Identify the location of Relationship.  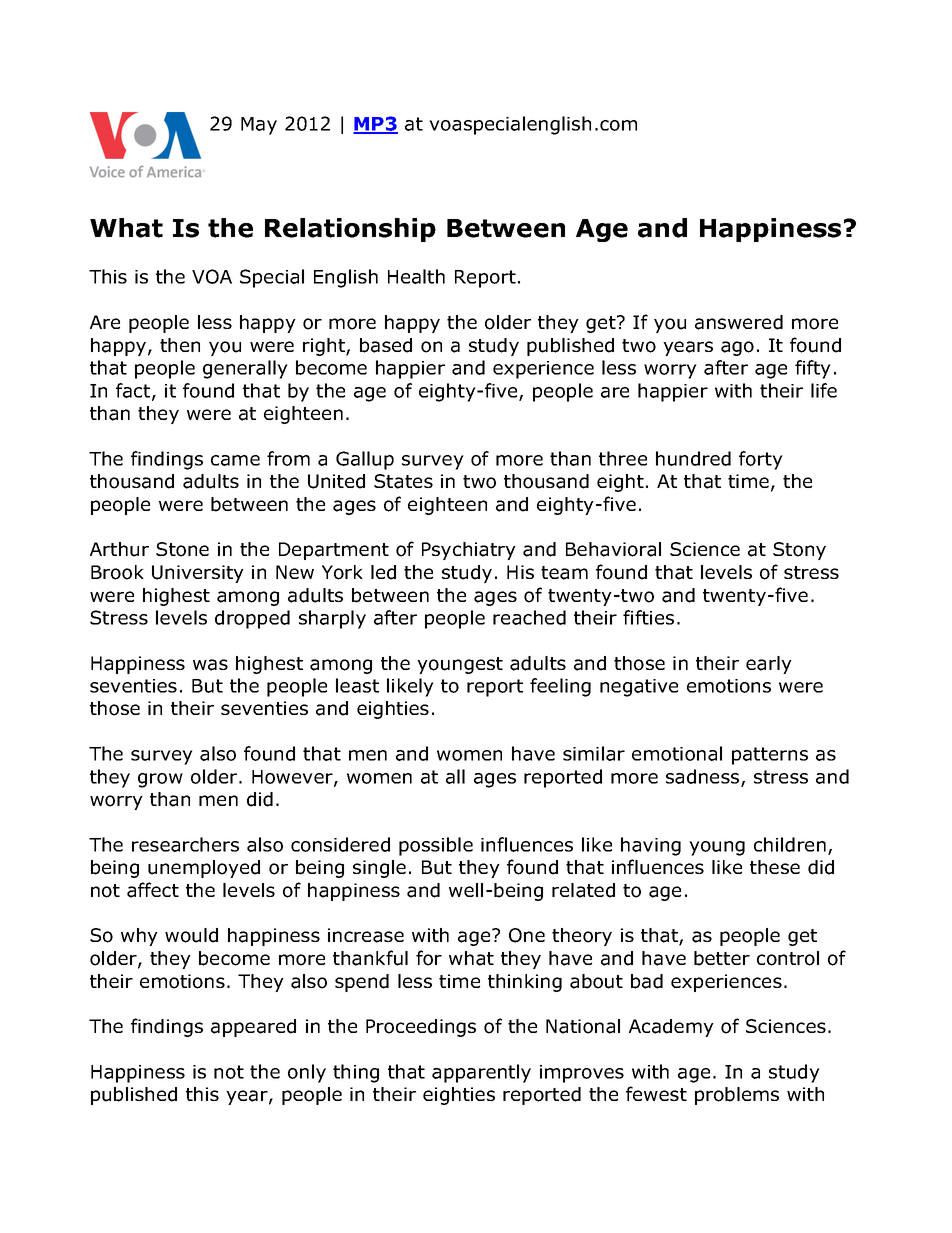
(350, 230).
